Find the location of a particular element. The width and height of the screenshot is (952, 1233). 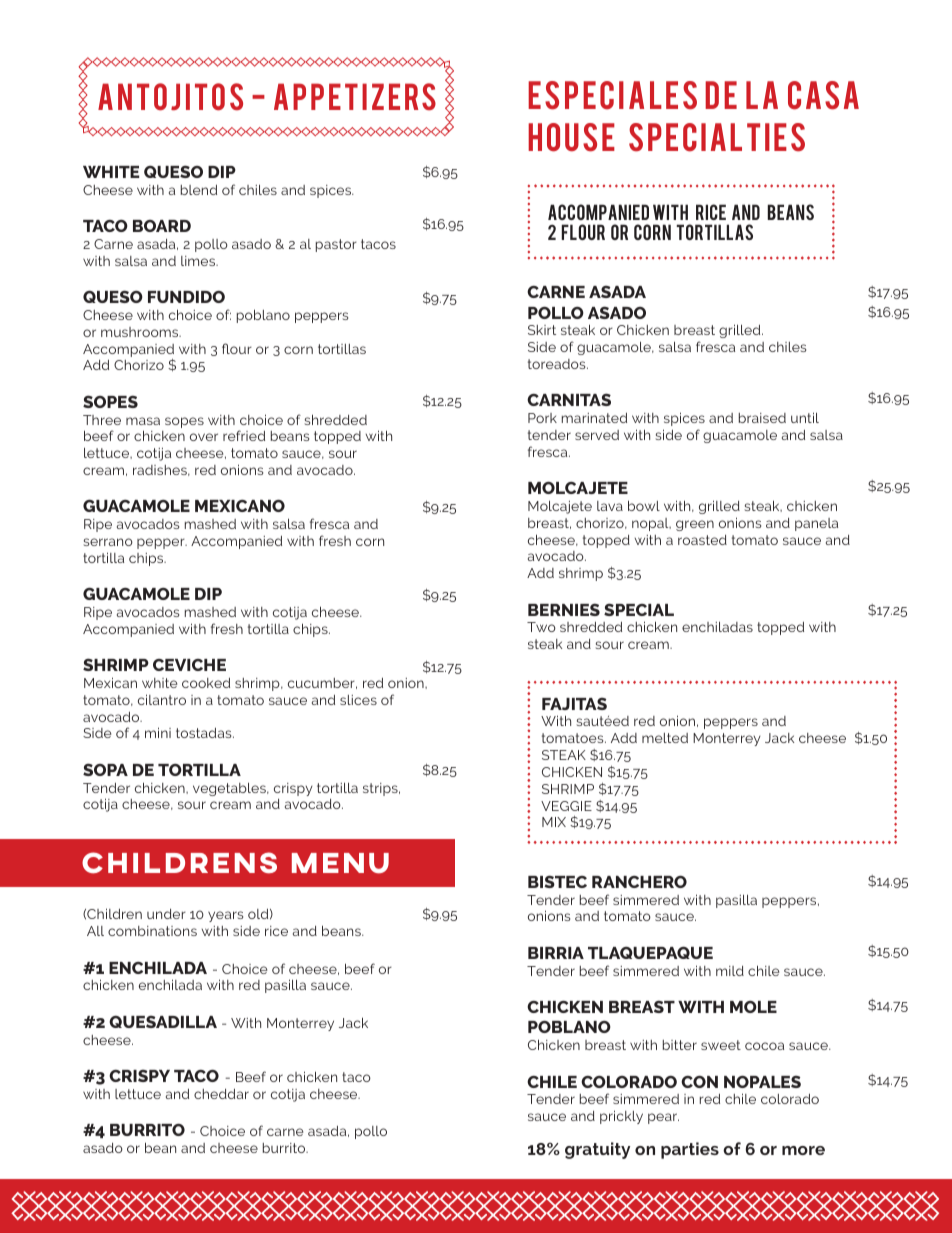

Skirt is located at coordinates (542, 330).
